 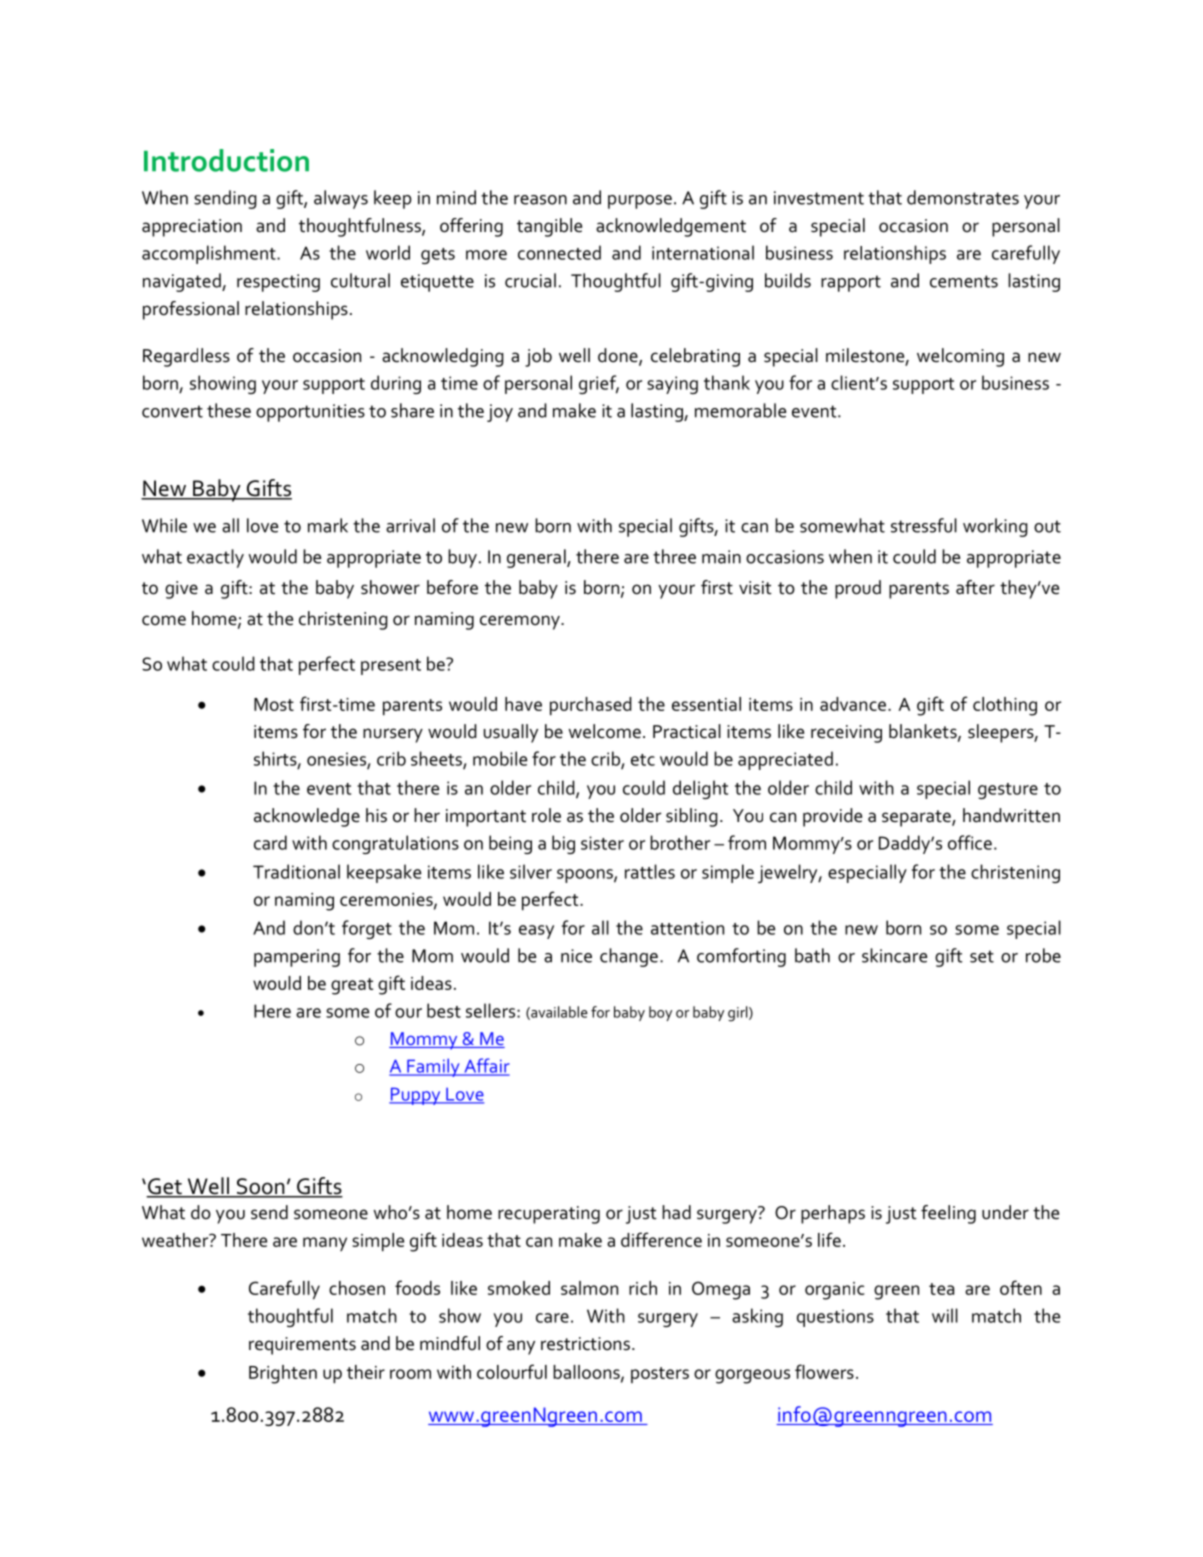 I want to click on Introduction, so click(x=226, y=160).
